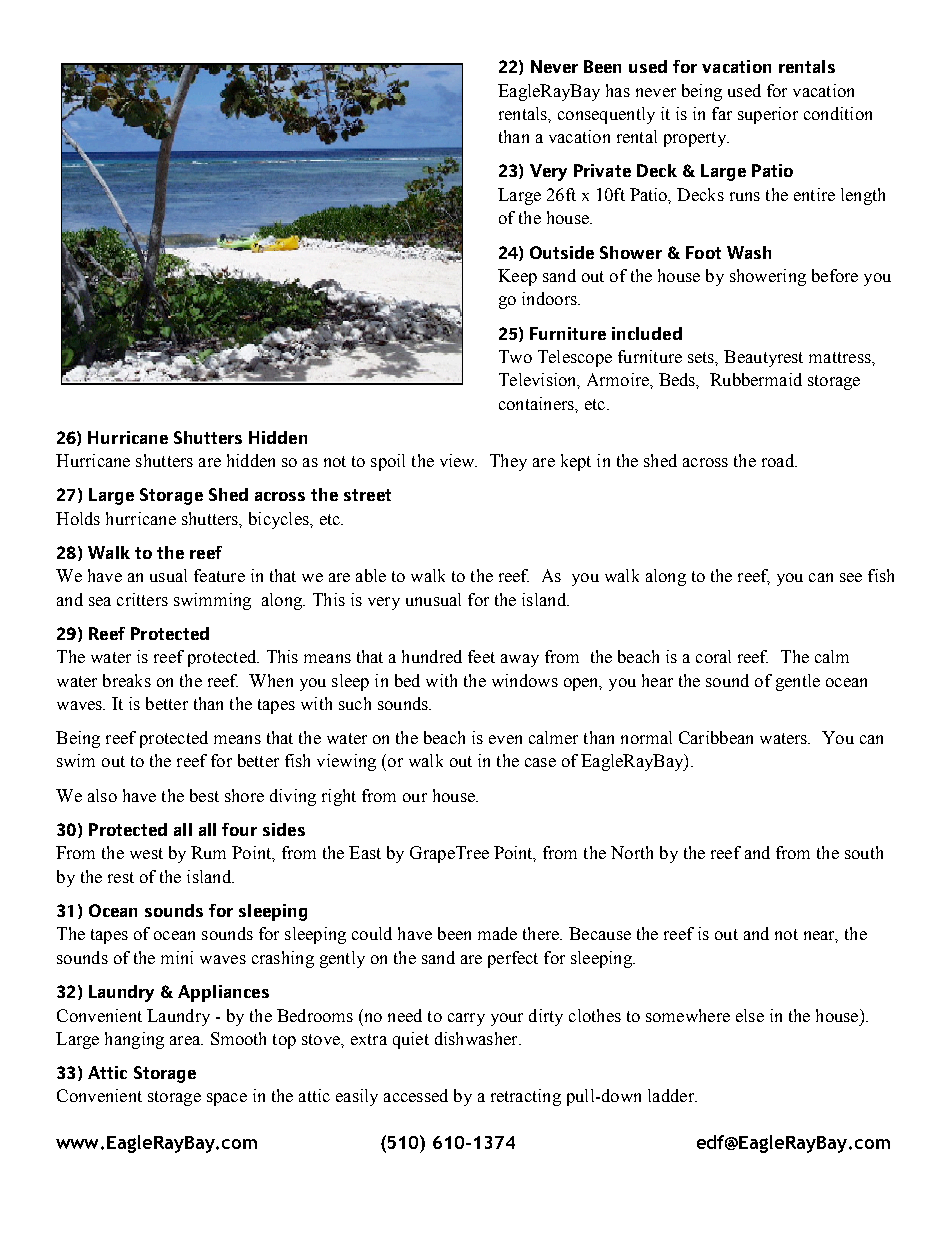  Describe the element at coordinates (416, 1095) in the page. I see `accessed` at that location.
